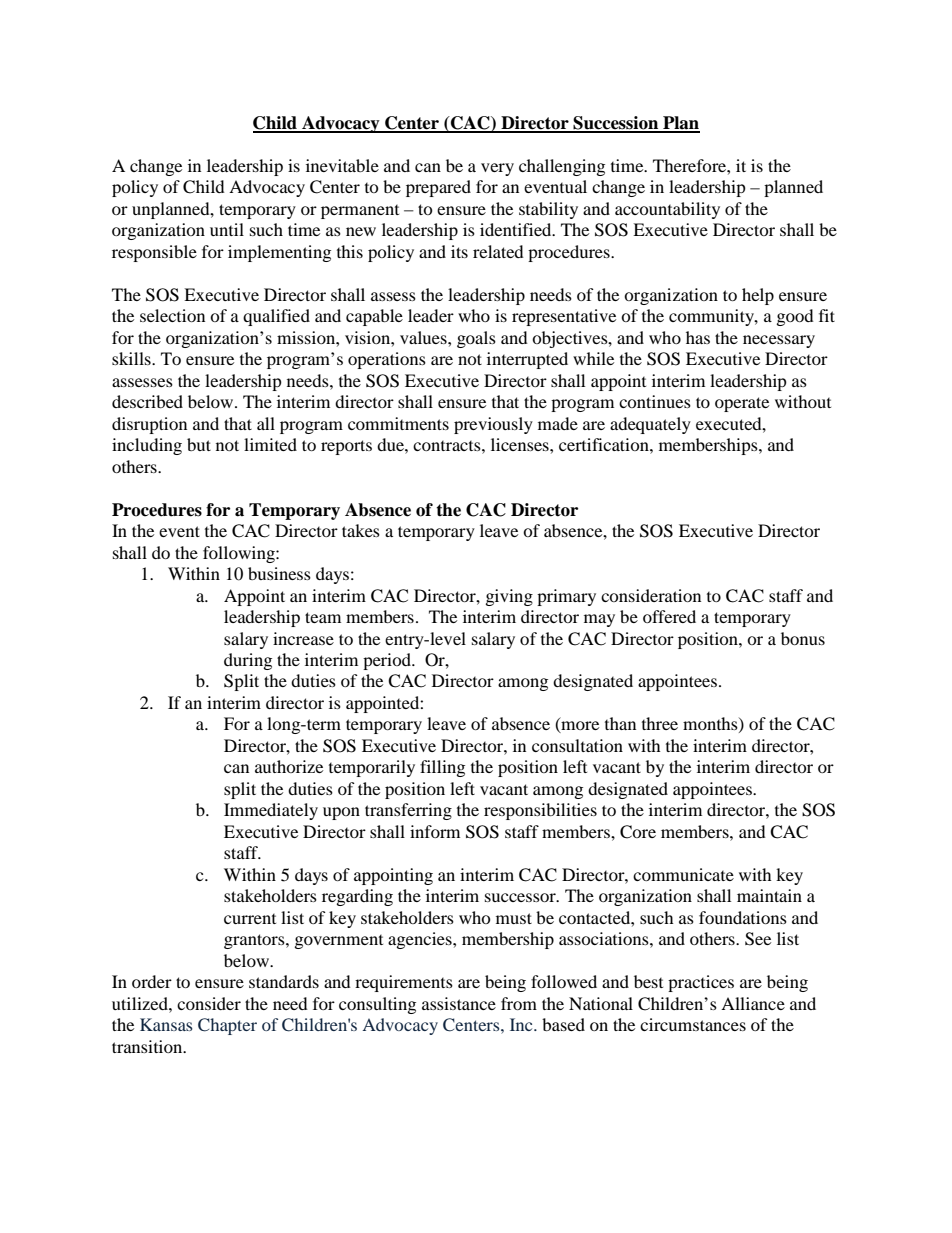  I want to click on accountability, so click(667, 210).
